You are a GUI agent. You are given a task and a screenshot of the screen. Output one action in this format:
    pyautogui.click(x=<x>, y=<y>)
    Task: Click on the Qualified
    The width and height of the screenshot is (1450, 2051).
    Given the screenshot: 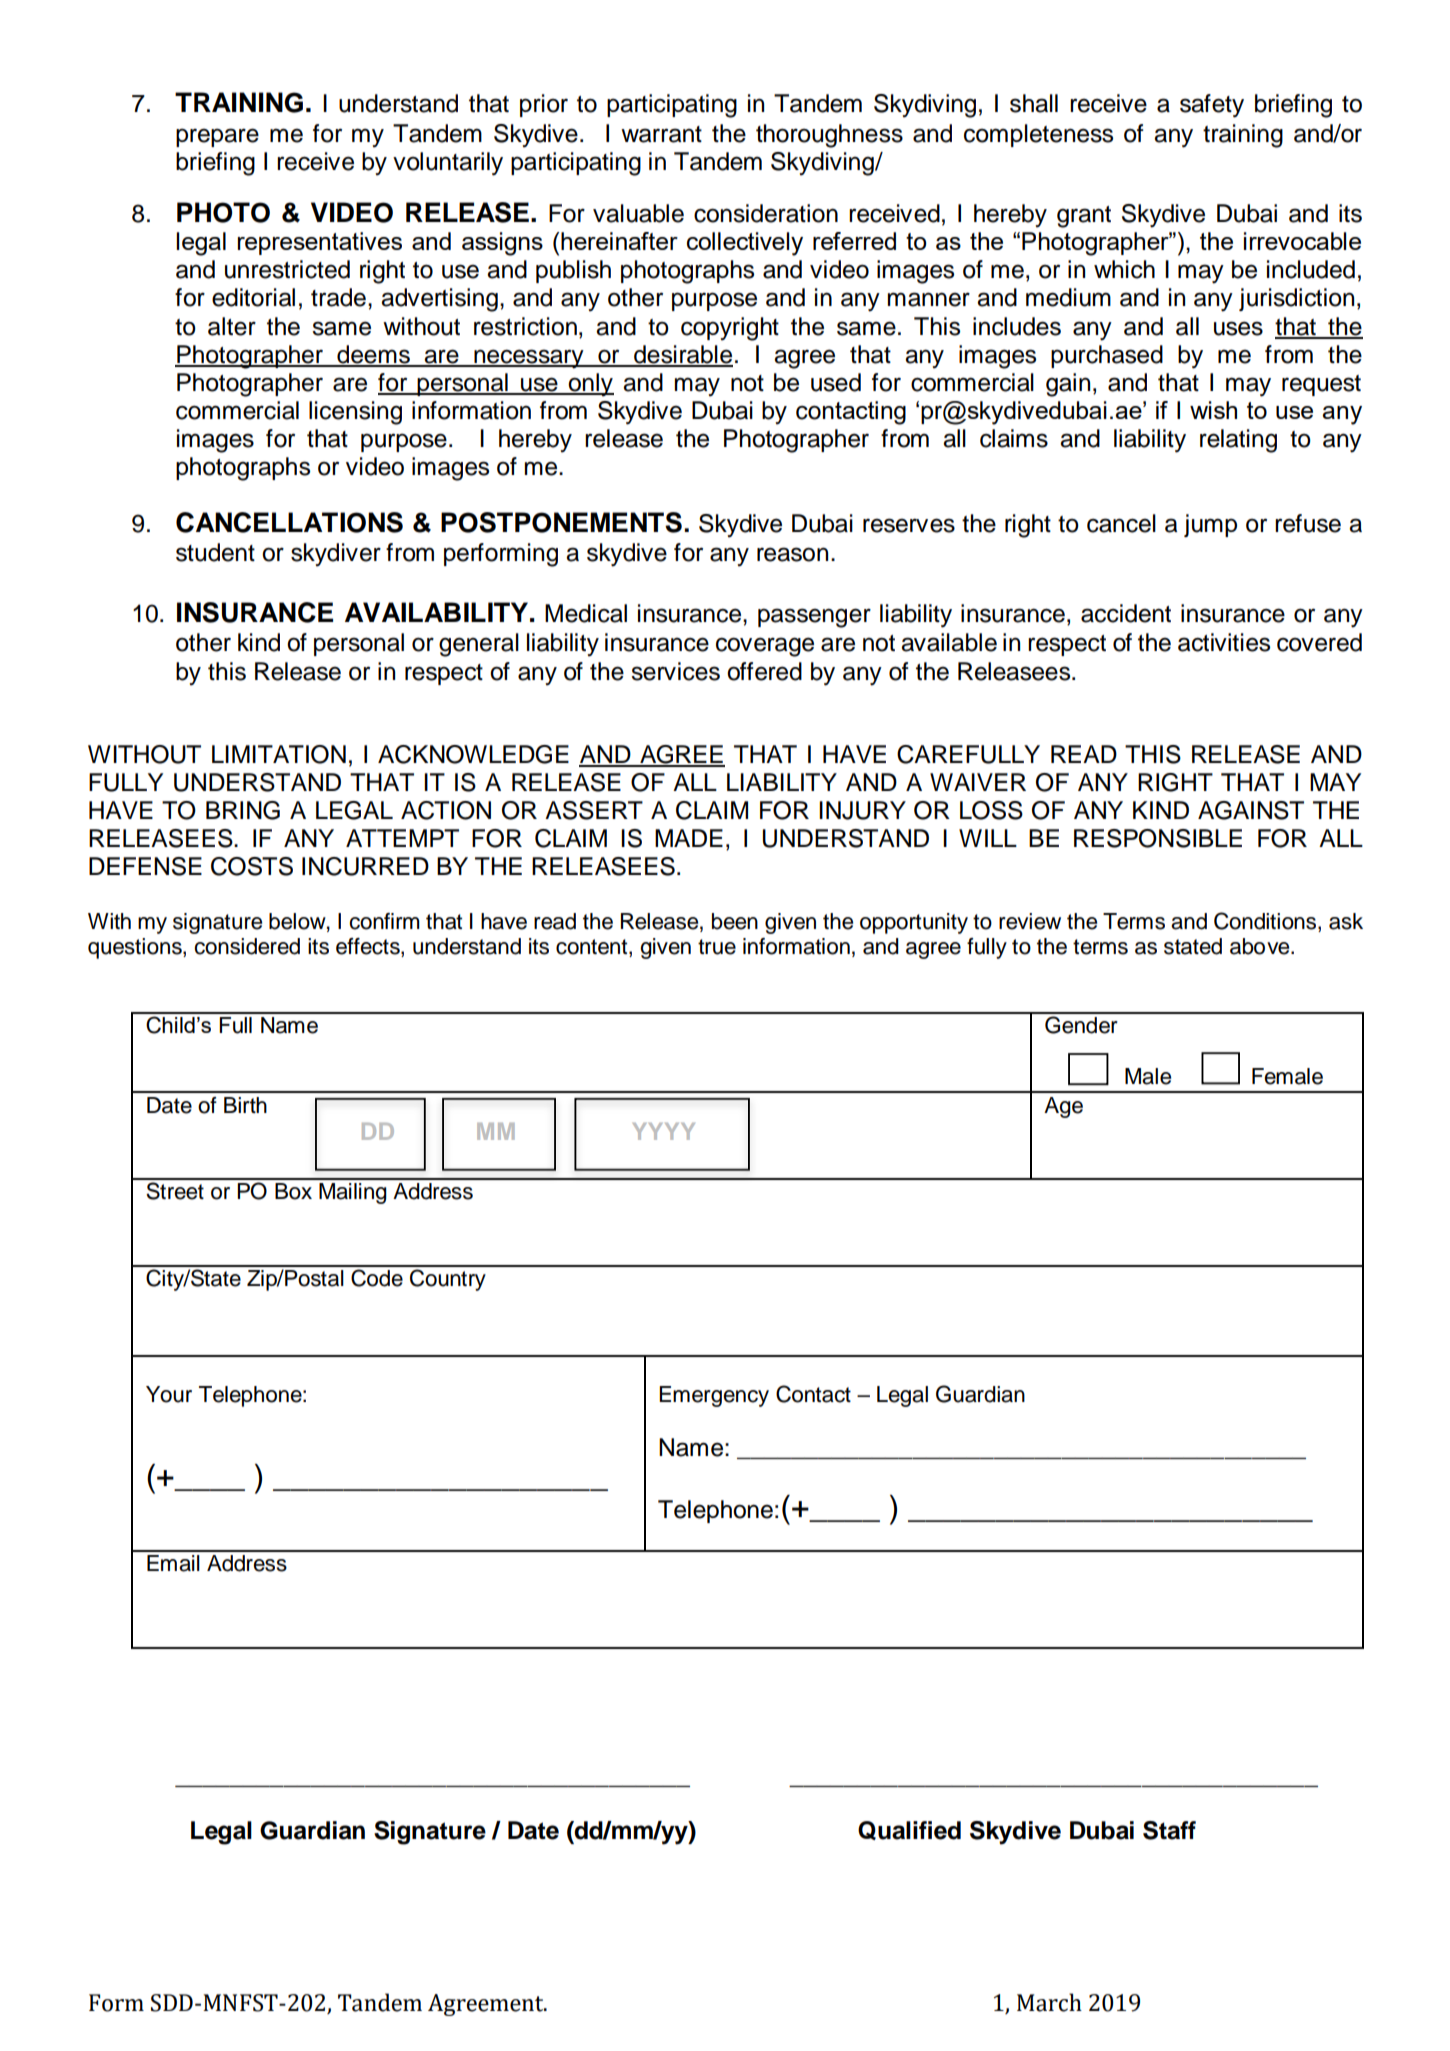 What is the action you would take?
    pyautogui.click(x=909, y=1830)
